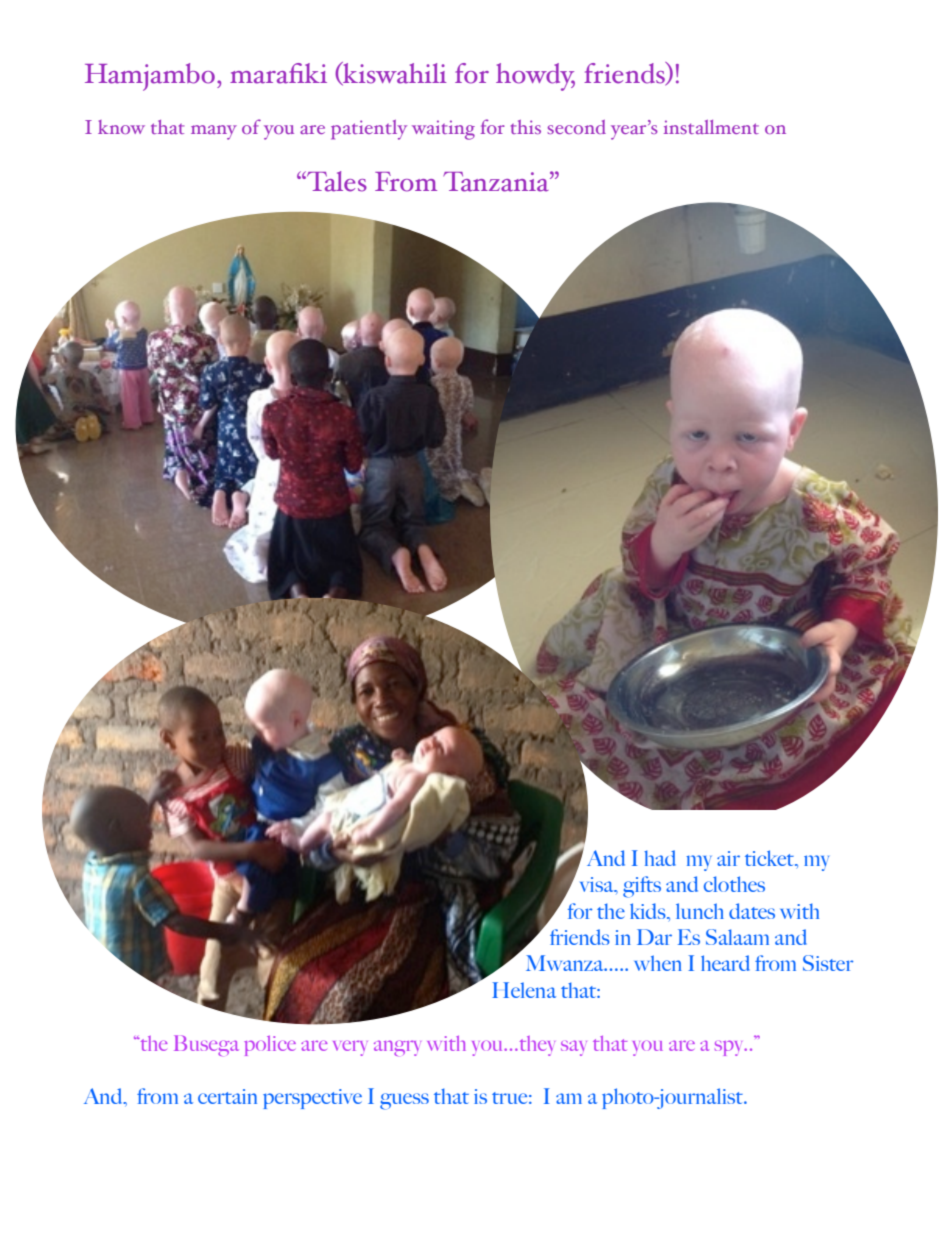 The height and width of the screenshot is (1233, 952). I want to click on air, so click(728, 858).
